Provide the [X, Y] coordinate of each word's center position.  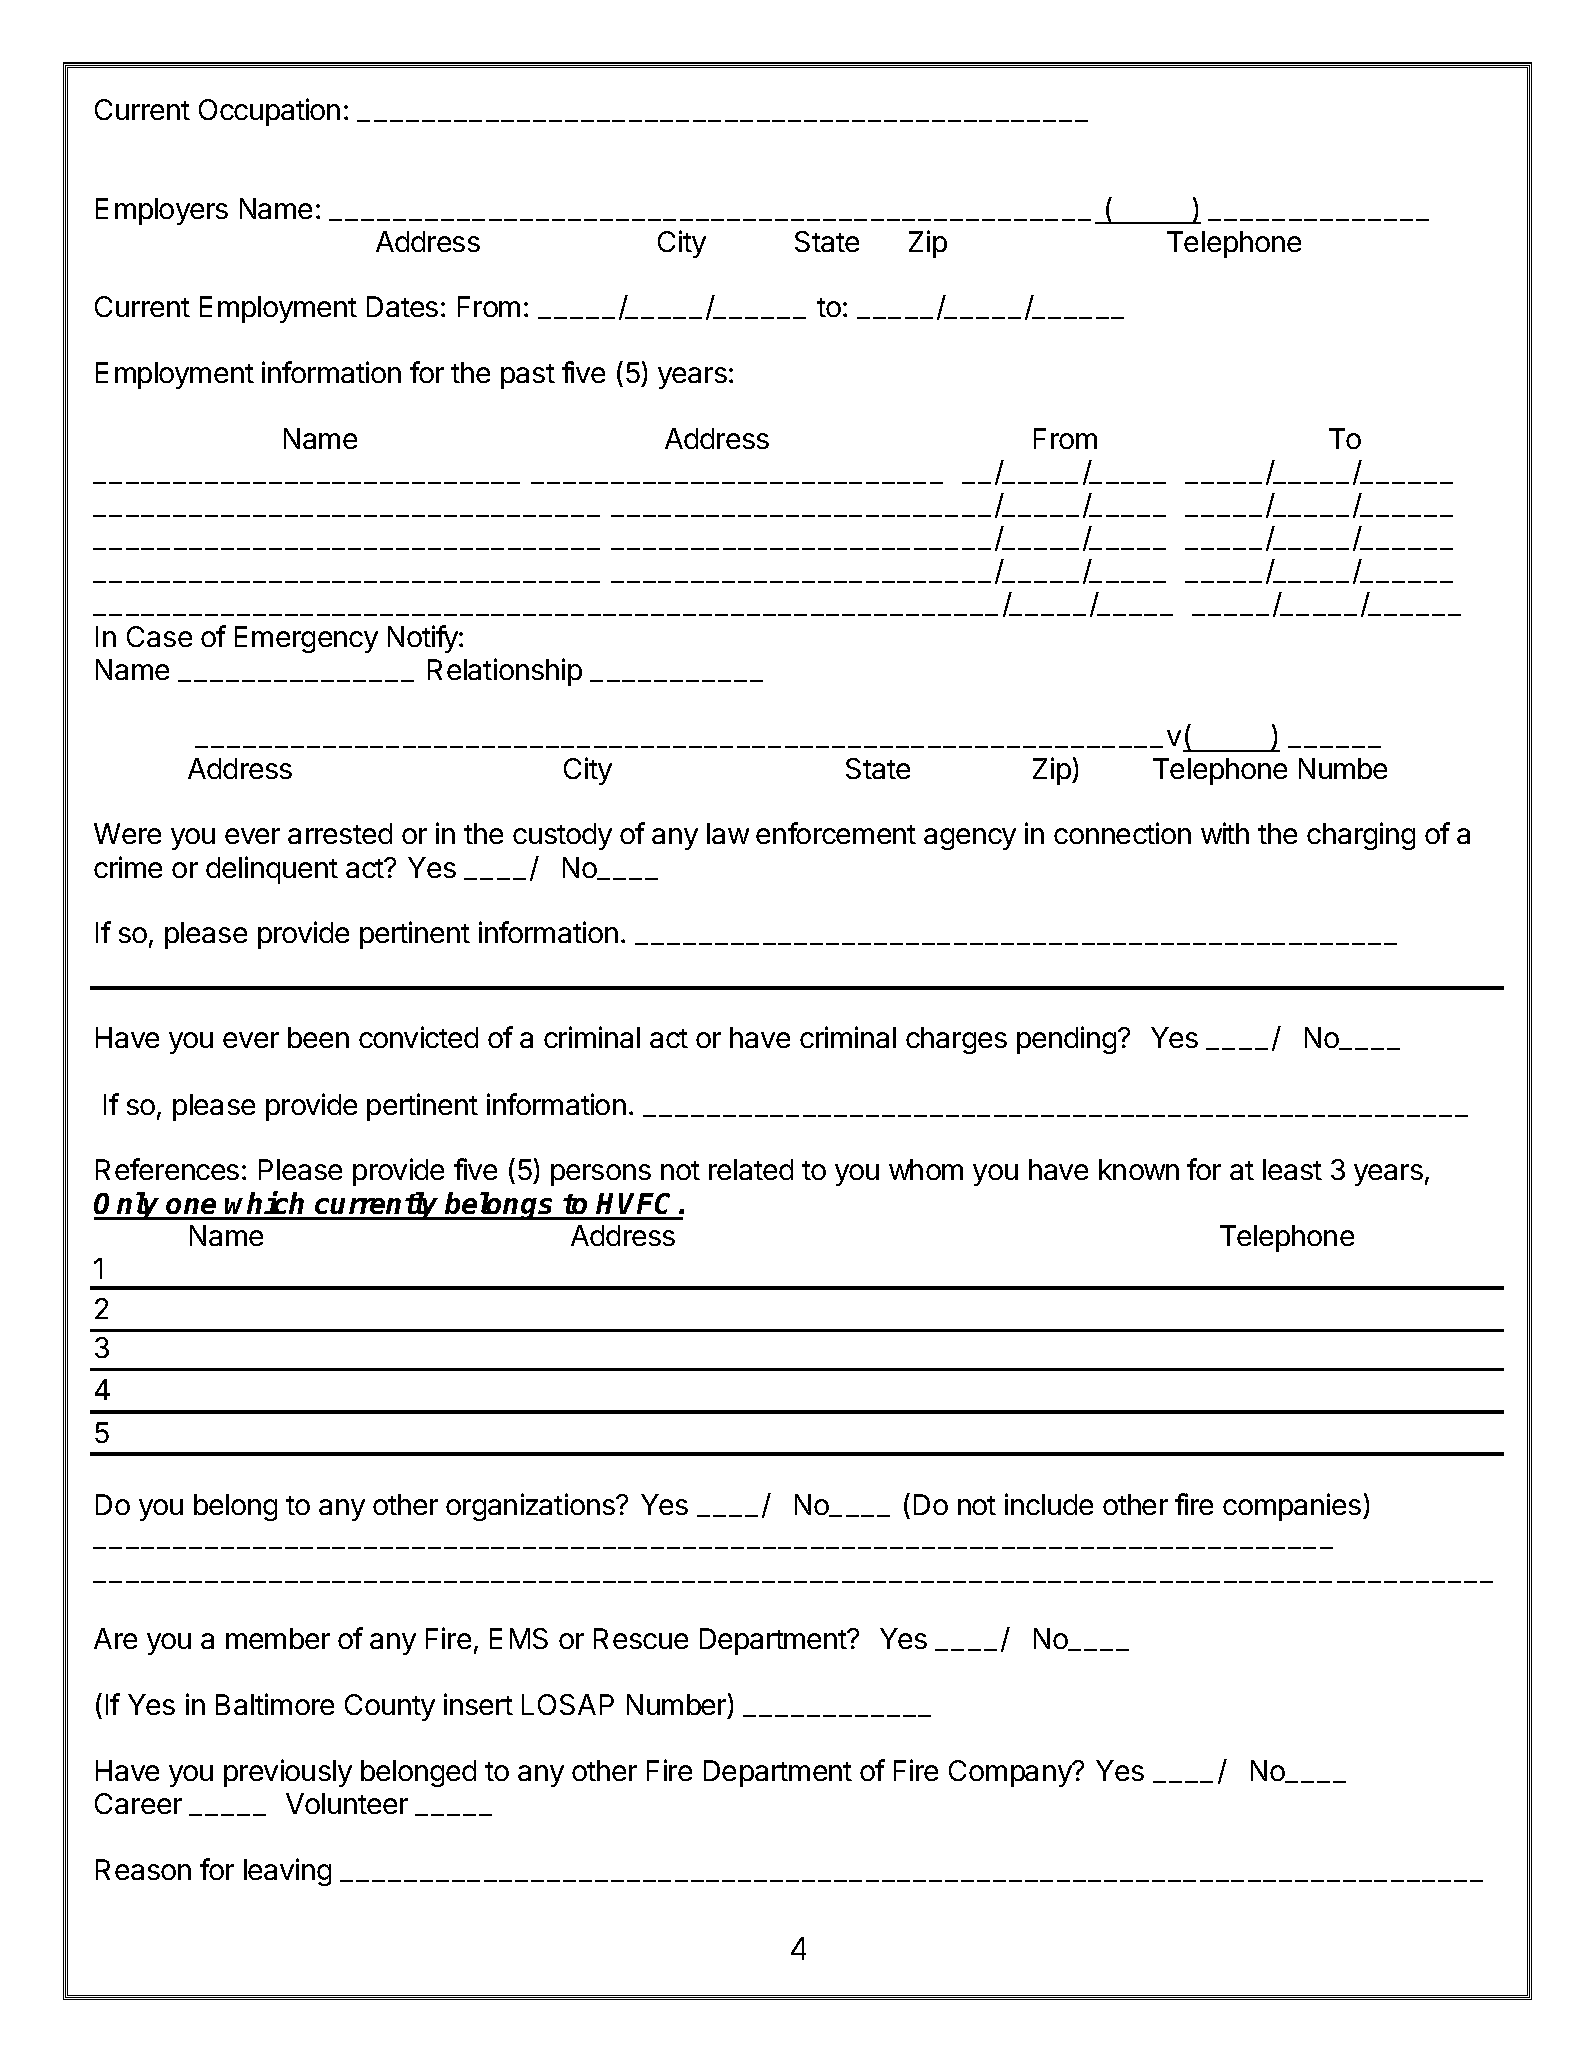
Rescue [641, 1638]
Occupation [269, 112]
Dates [402, 306]
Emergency [306, 639]
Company [1011, 1773]
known [1139, 1169]
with [1225, 833]
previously [288, 1773]
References [167, 1169]
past [528, 376]
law [728, 833]
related [751, 1169]
